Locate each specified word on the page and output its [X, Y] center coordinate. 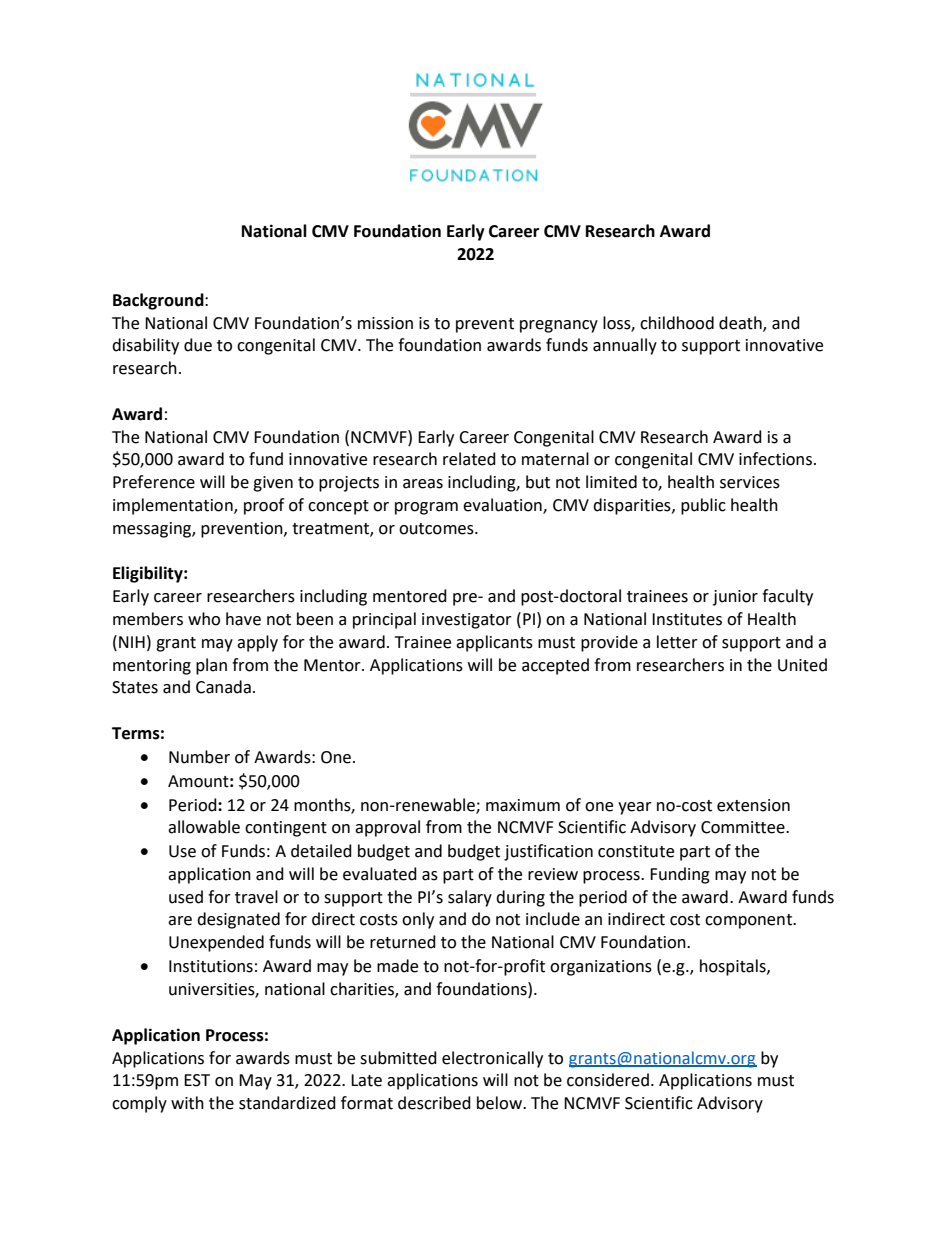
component [750, 921]
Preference [154, 482]
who [204, 619]
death [741, 323]
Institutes [687, 619]
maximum [523, 805]
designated [238, 920]
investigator [467, 621]
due [198, 345]
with [187, 1103]
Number [199, 757]
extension [753, 805]
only [418, 920]
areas [423, 484]
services [750, 482]
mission [385, 323]
